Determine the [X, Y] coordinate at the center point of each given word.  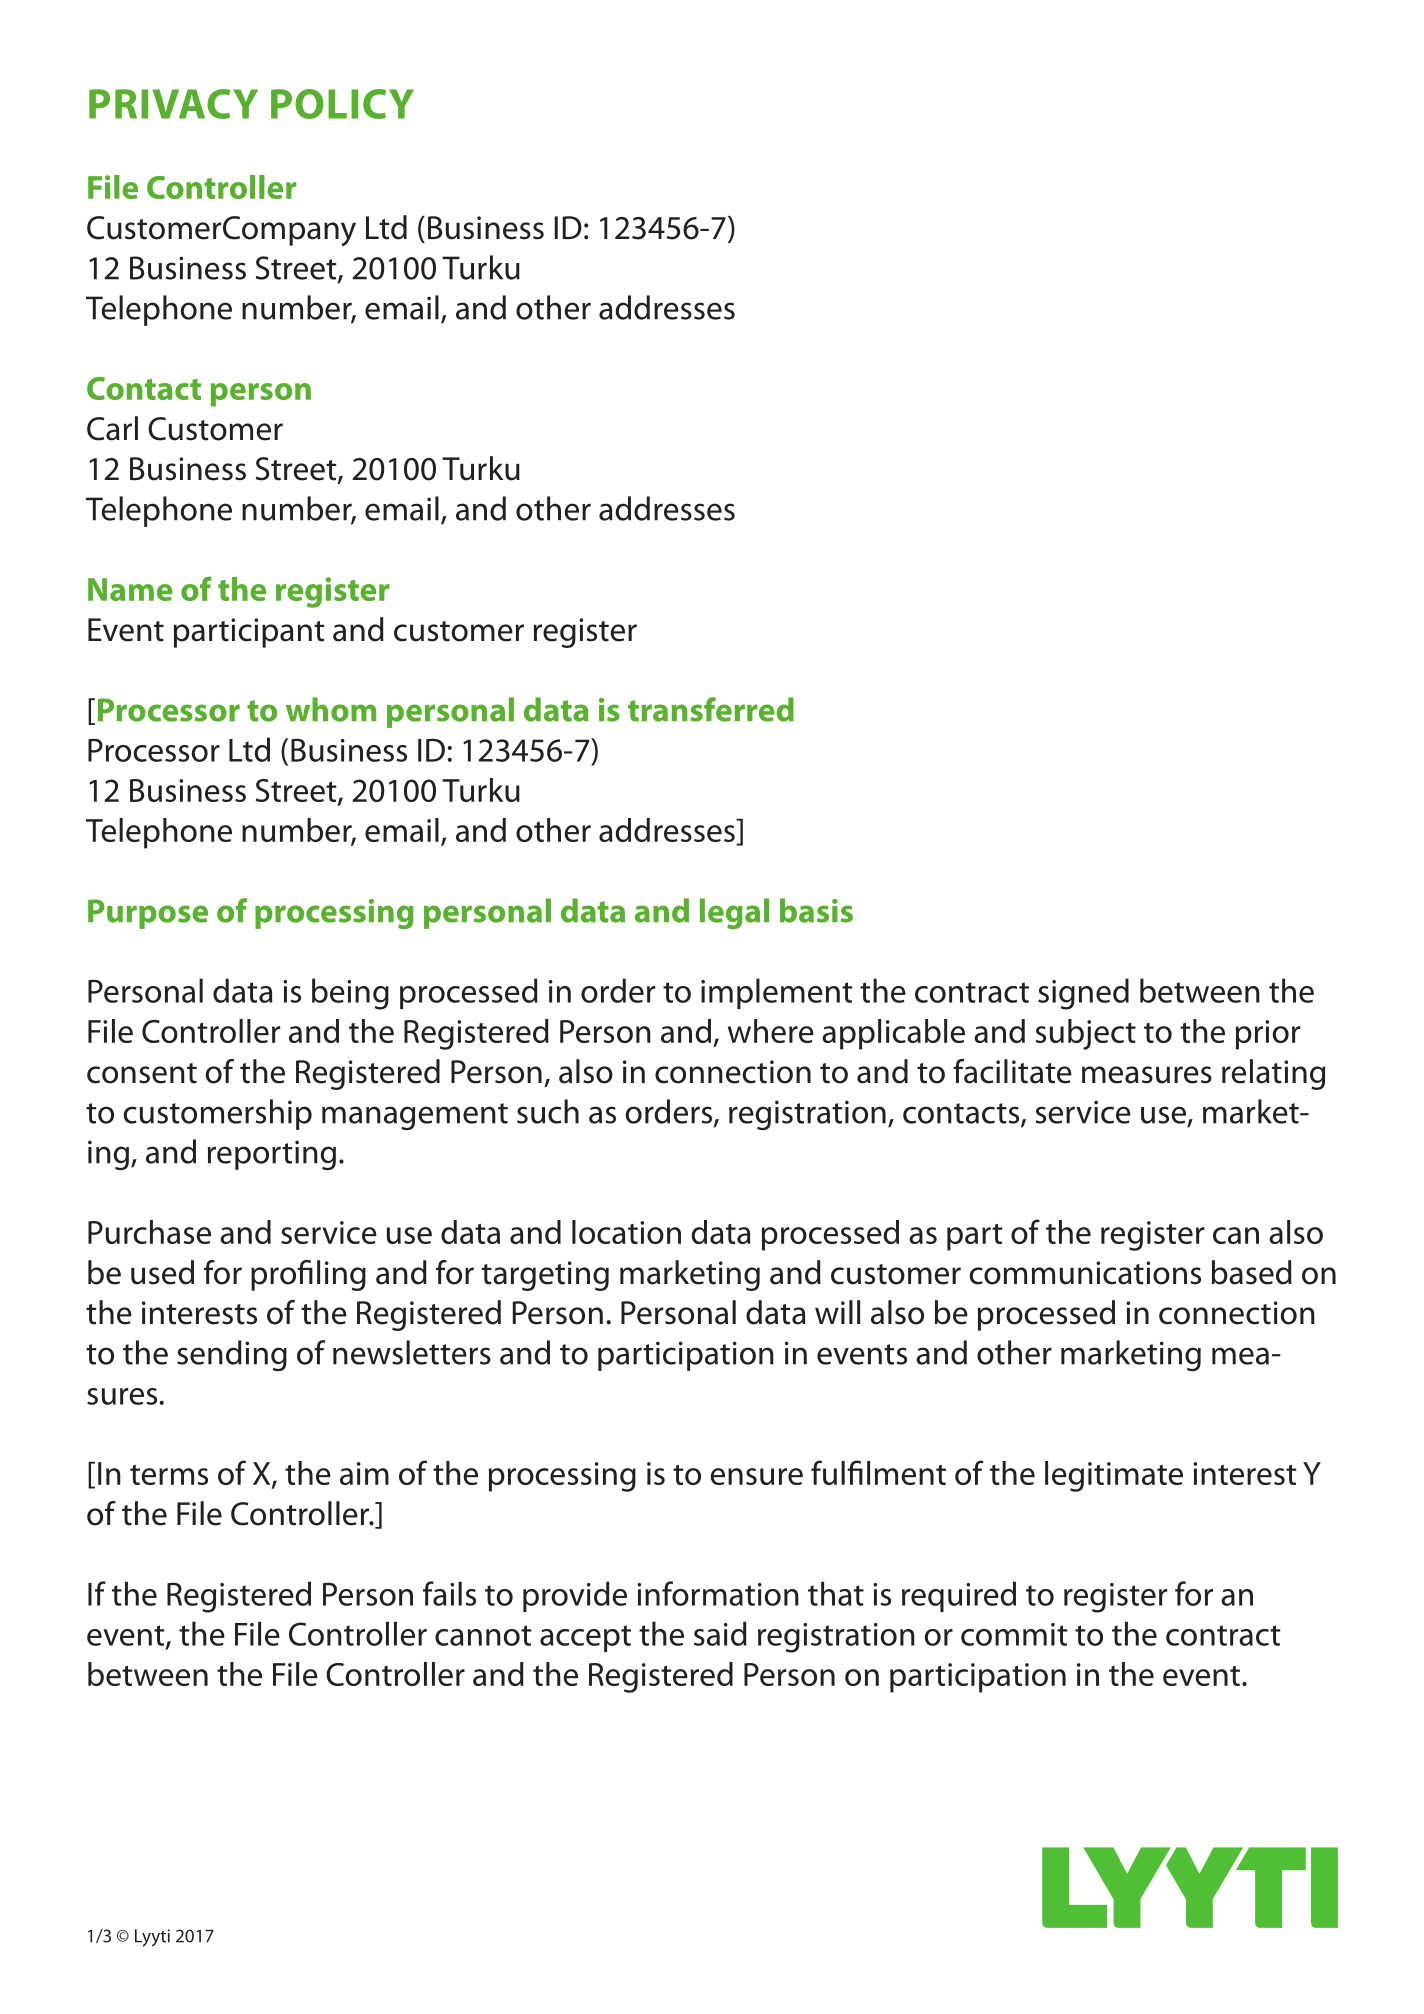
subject [1085, 1034]
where [771, 1031]
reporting [272, 1155]
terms [169, 1475]
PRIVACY [173, 104]
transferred [711, 709]
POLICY [342, 104]
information [718, 1593]
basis [816, 910]
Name [130, 589]
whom [331, 709]
